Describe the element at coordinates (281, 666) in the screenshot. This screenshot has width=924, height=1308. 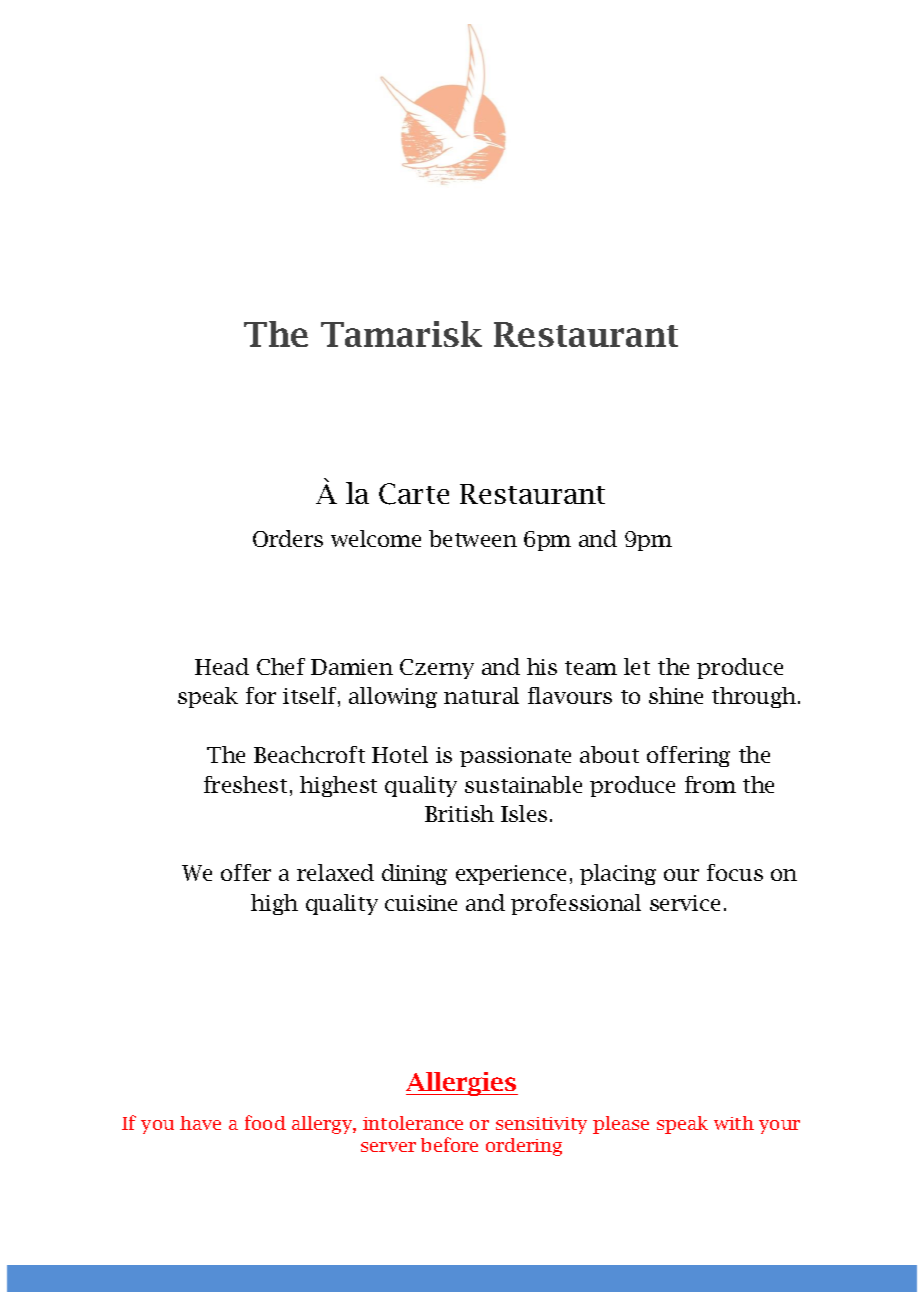
I see `Chef` at that location.
